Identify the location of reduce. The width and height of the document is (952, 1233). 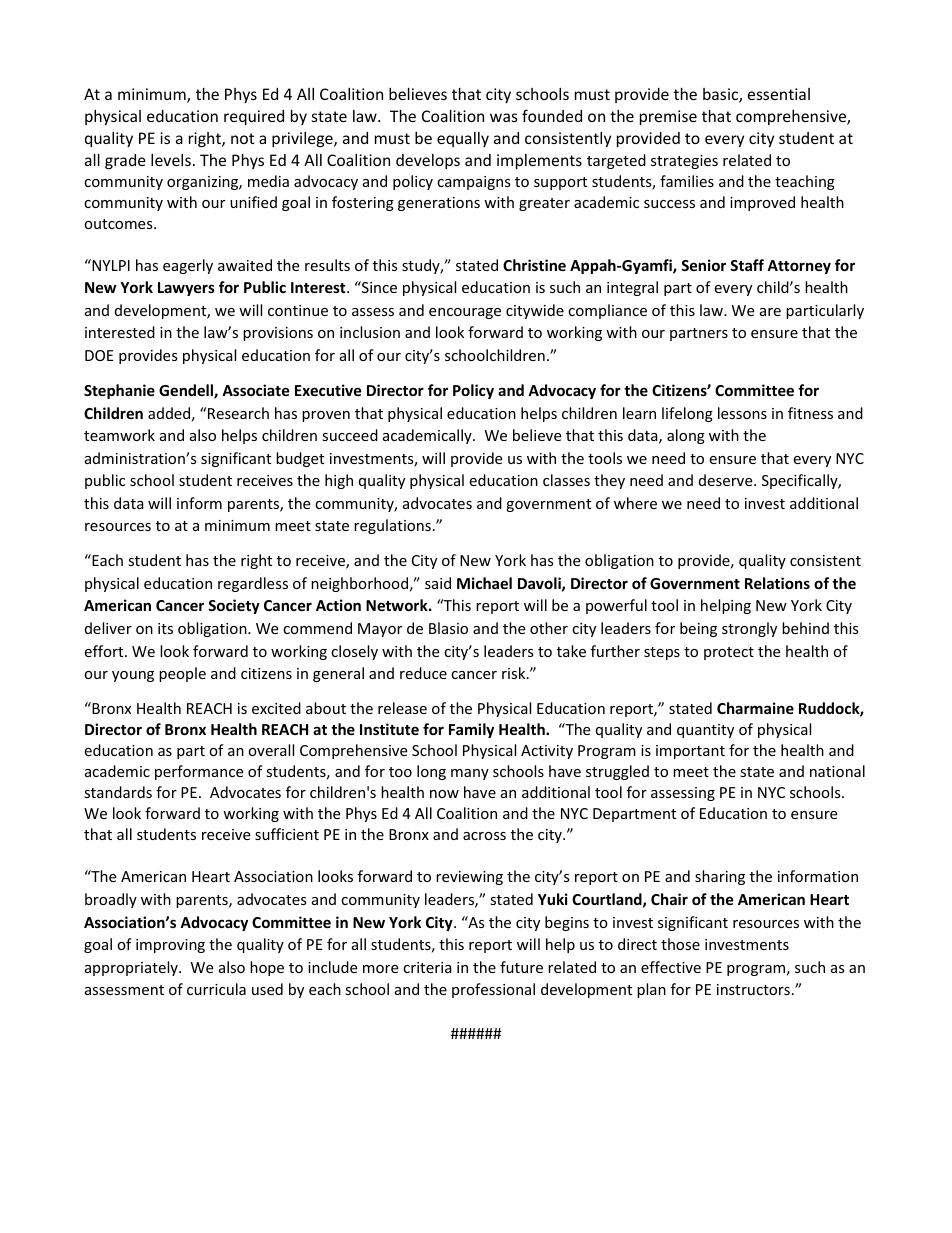
(423, 673).
